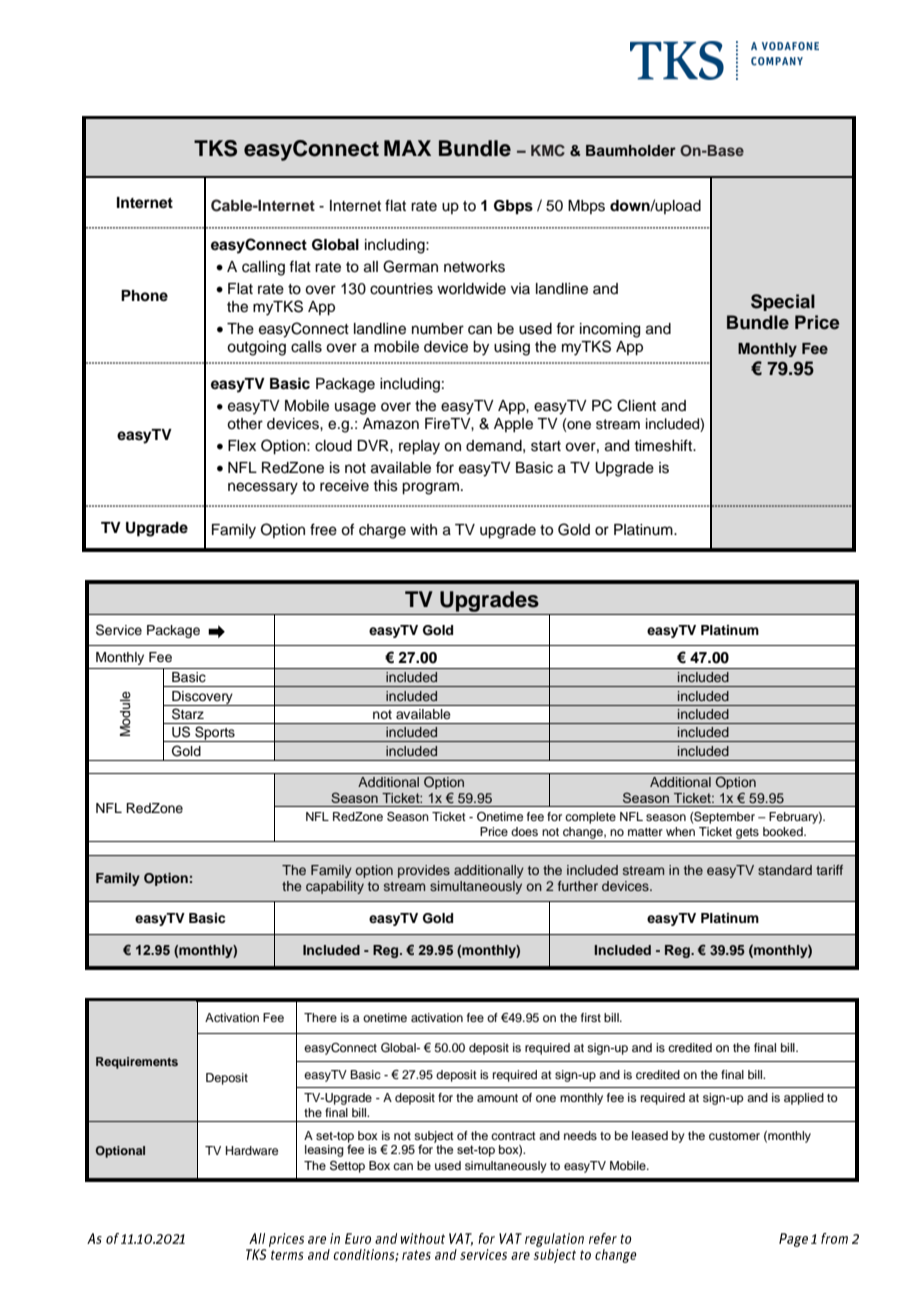  What do you see at coordinates (256, 348) in the document?
I see `outgoing` at bounding box center [256, 348].
